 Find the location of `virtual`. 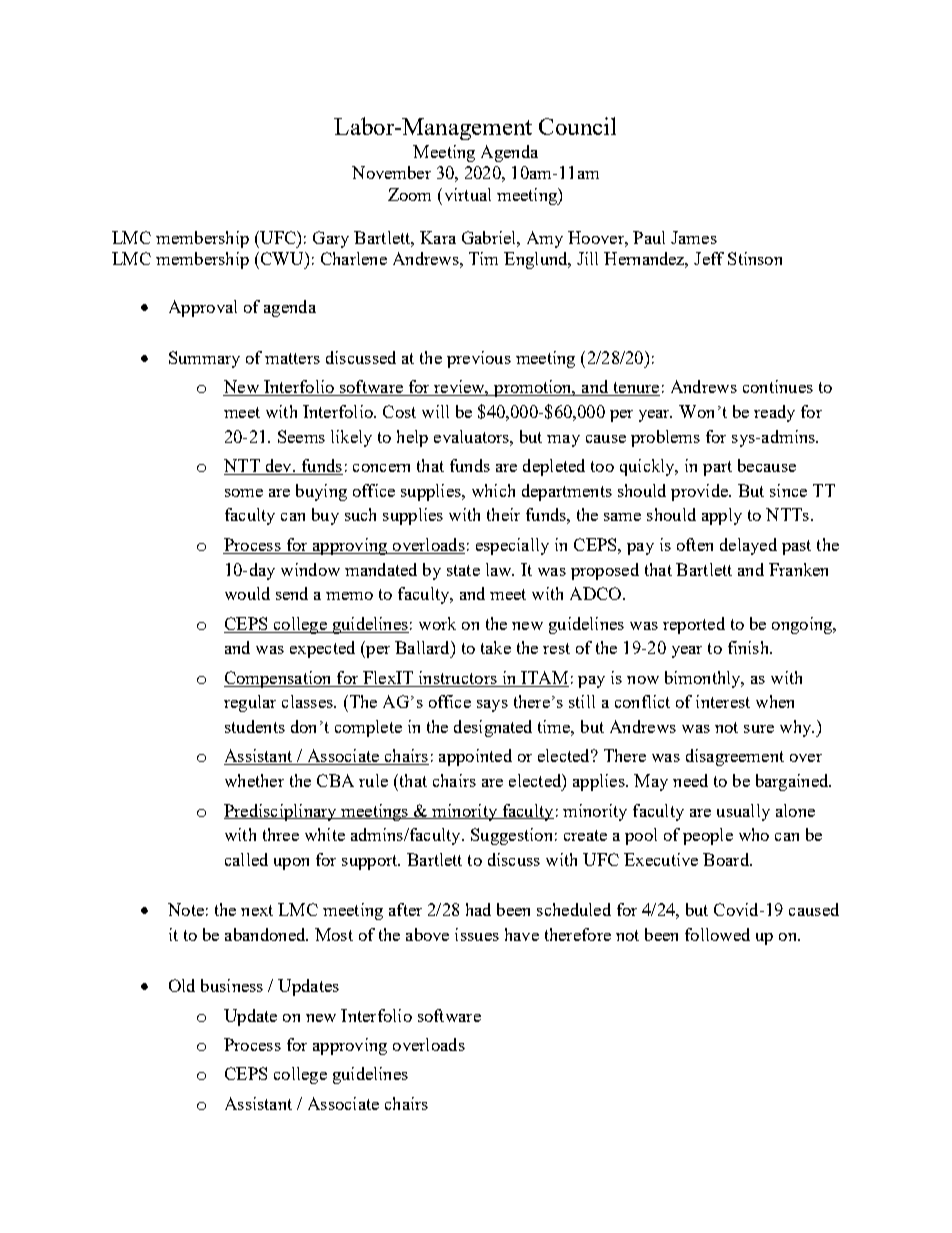

virtual is located at coordinates (466, 194).
